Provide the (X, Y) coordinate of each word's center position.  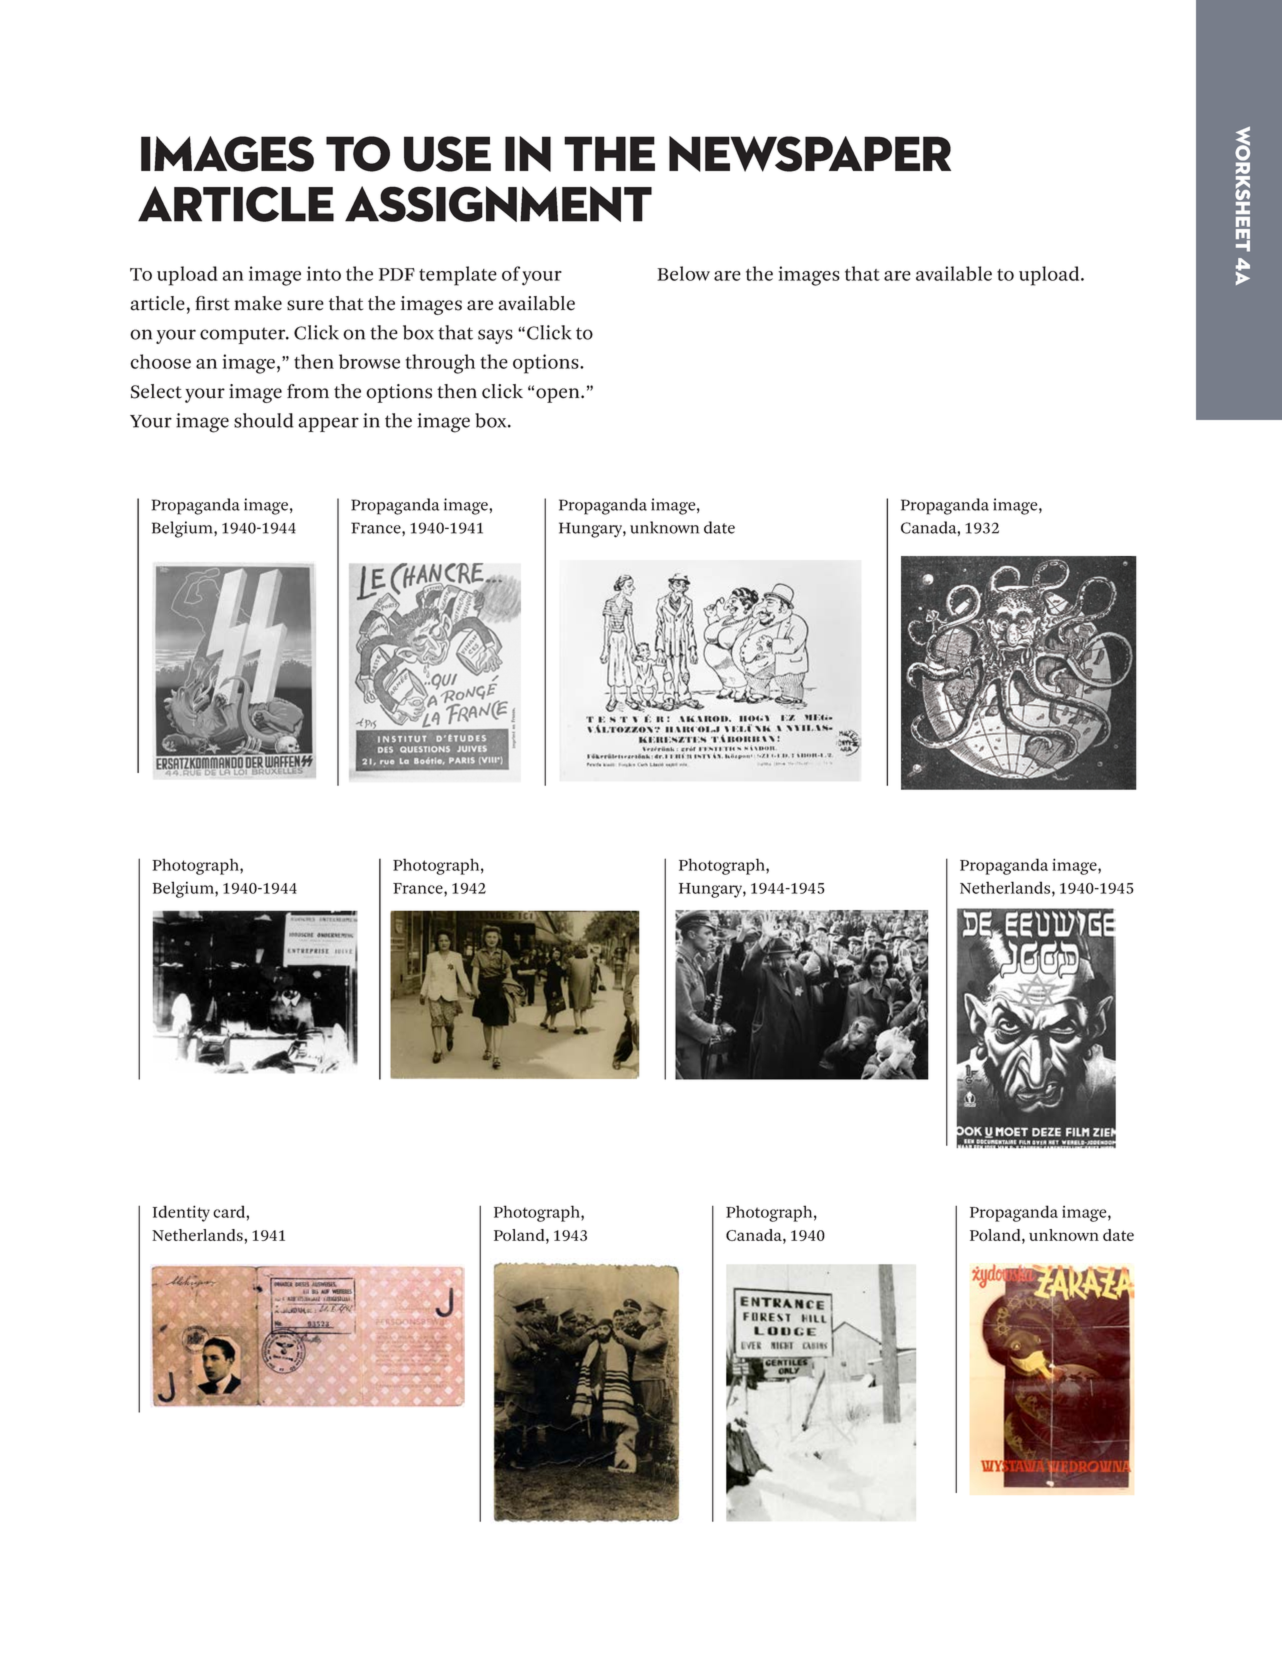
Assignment (498, 204)
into (324, 273)
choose (160, 361)
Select (156, 391)
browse (369, 361)
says (495, 336)
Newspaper (810, 154)
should (263, 420)
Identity (181, 1213)
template (458, 276)
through (440, 364)
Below (683, 273)
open (559, 395)
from (308, 391)
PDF (397, 274)
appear (328, 424)
